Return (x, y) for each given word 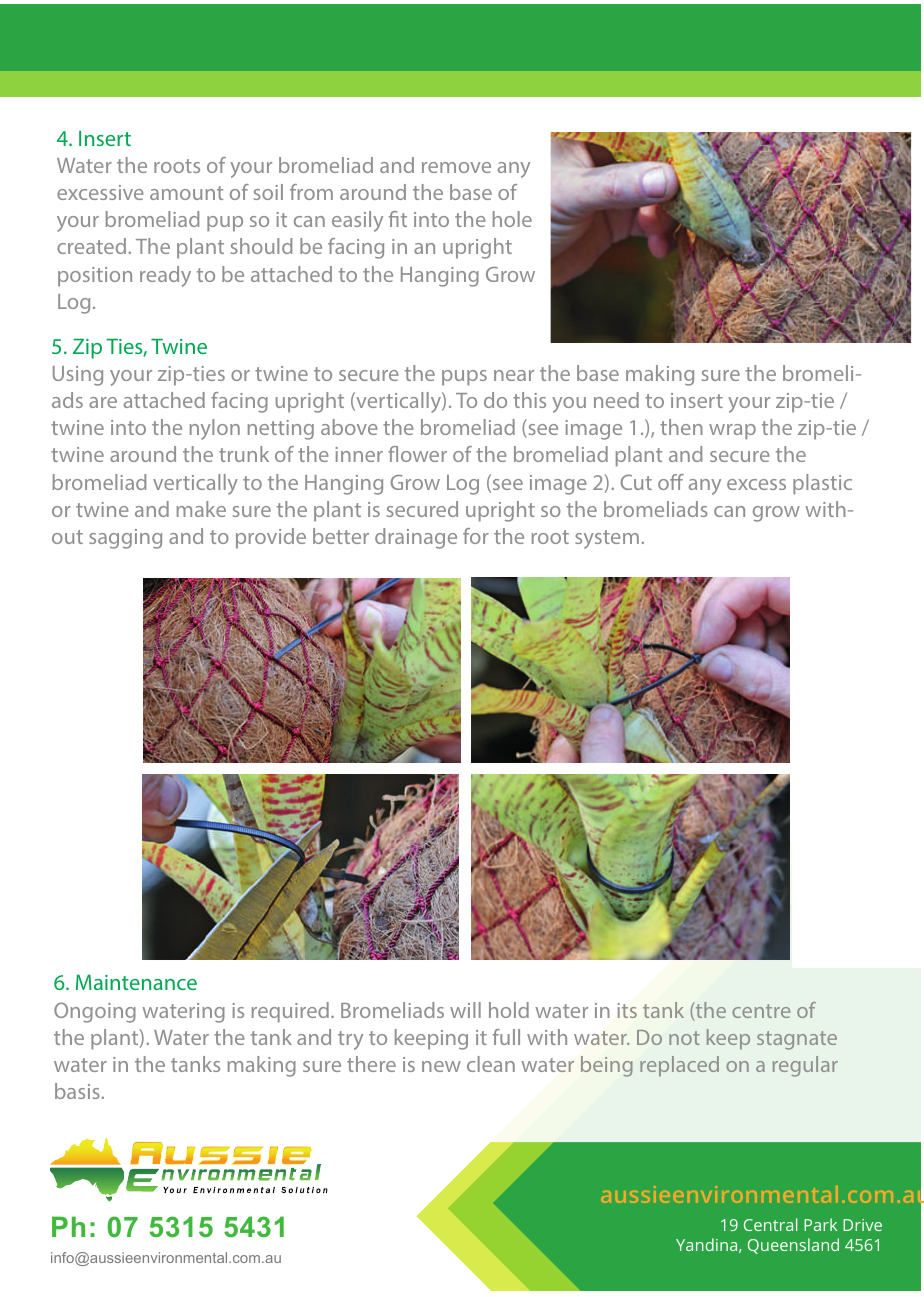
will (465, 1010)
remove (456, 167)
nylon (215, 429)
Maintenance (136, 982)
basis (78, 1091)
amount (186, 193)
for (476, 536)
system (607, 539)
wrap (732, 432)
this (529, 400)
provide (271, 538)
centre (761, 1011)
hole (512, 219)
